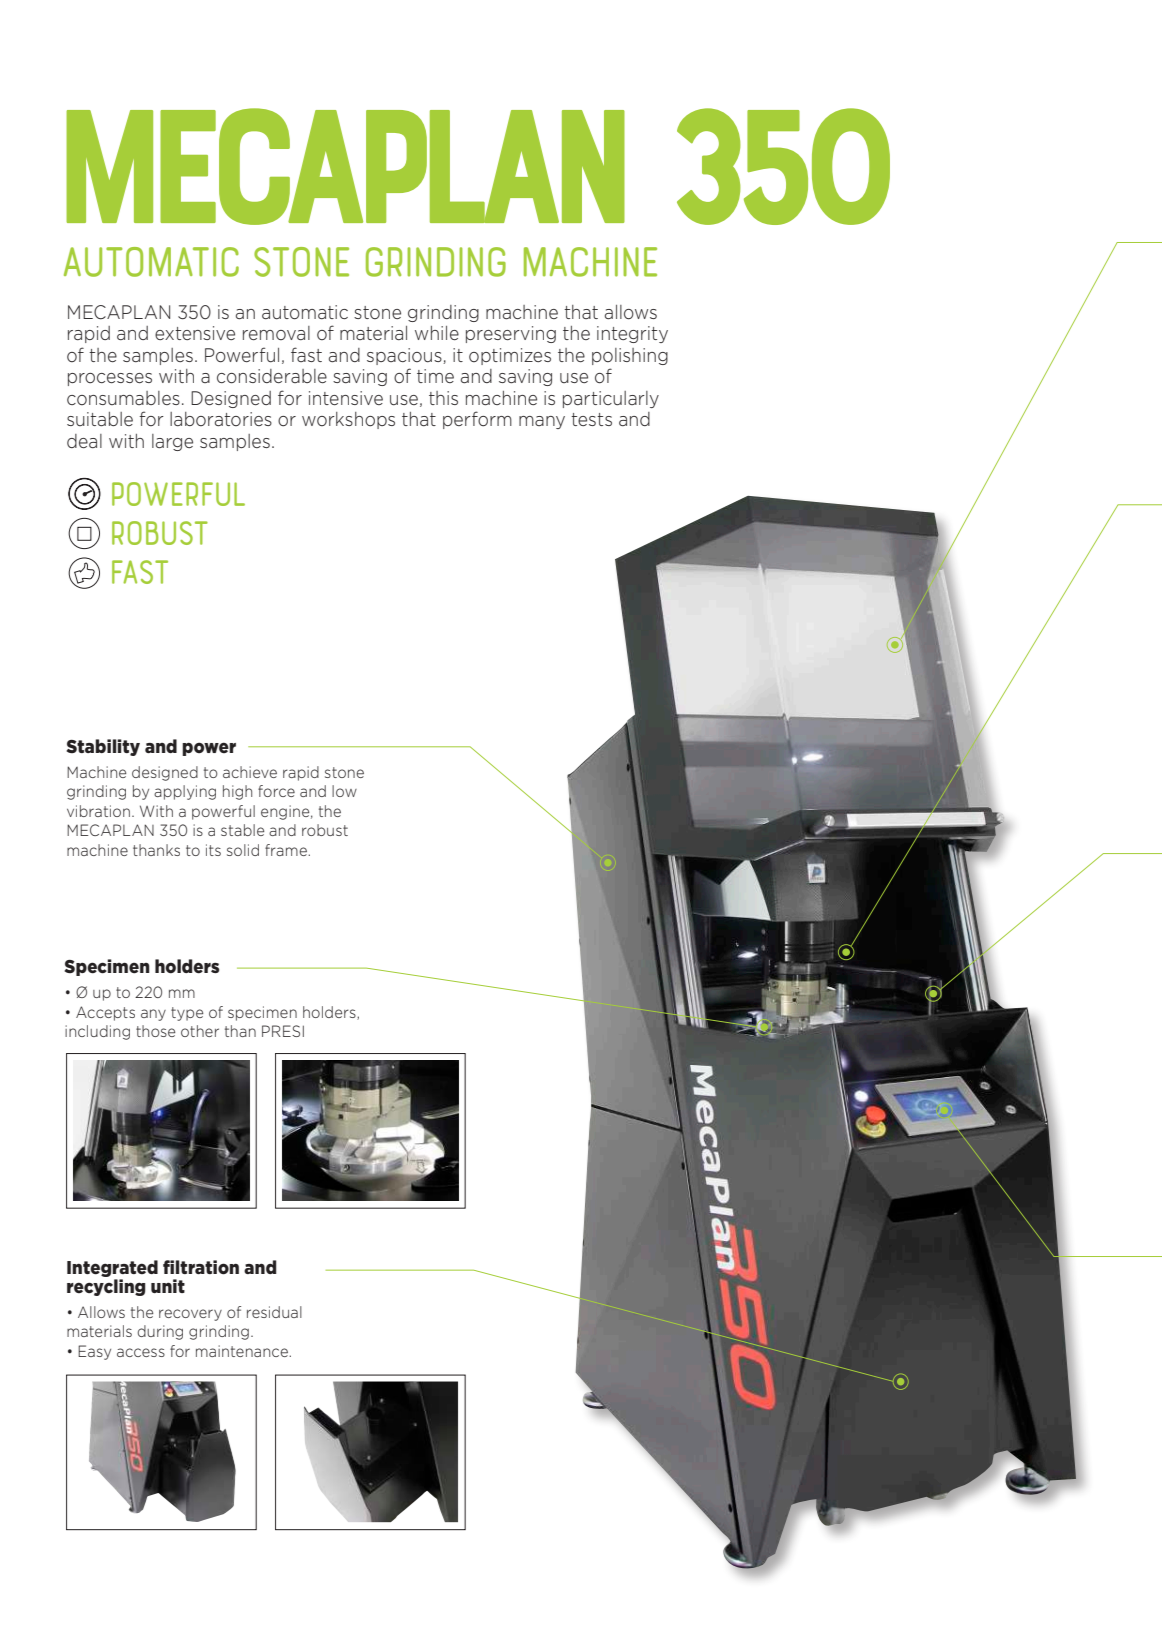 The image size is (1162, 1643). What do you see at coordinates (160, 1332) in the page?
I see `during` at bounding box center [160, 1332].
